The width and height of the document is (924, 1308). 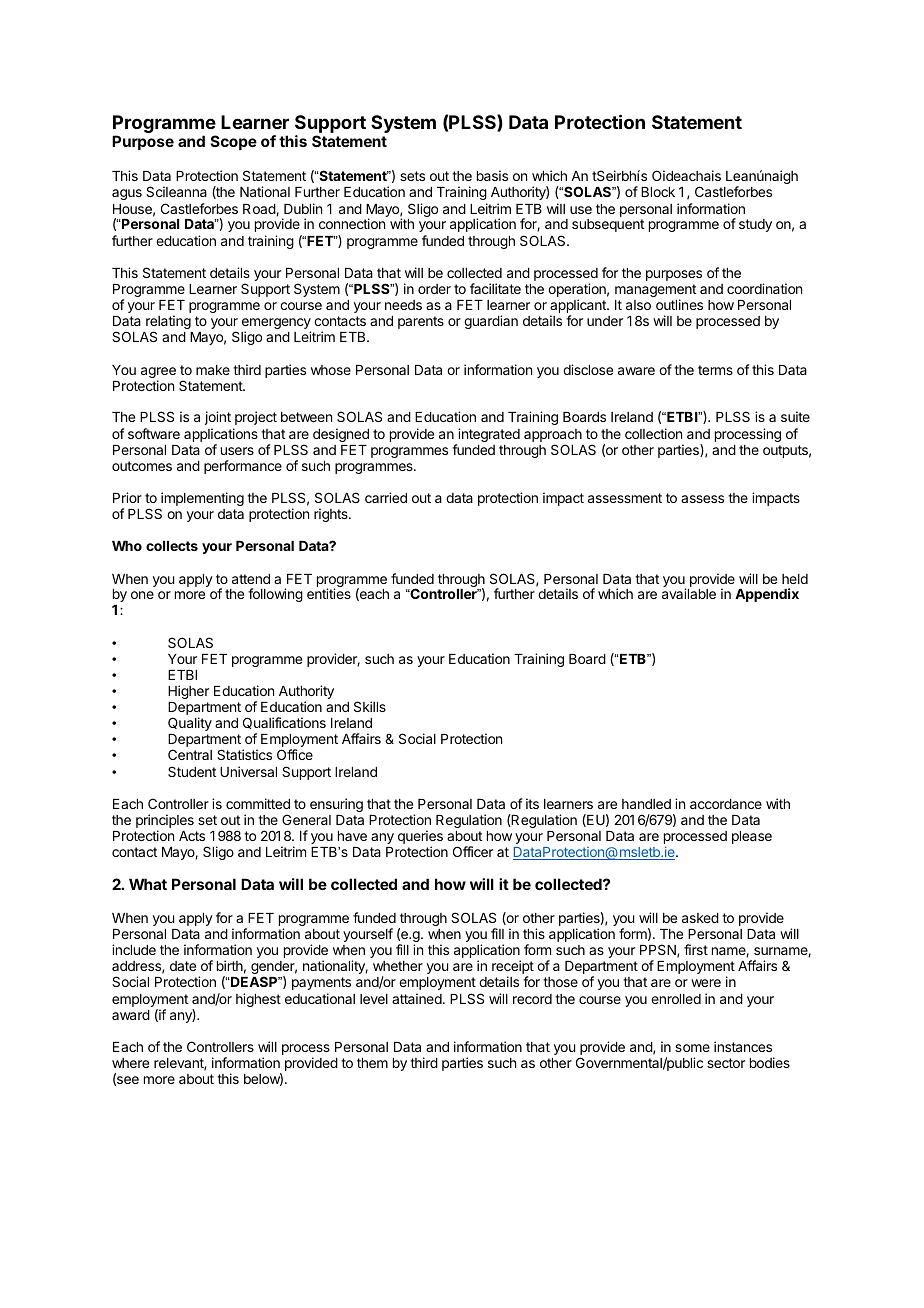 I want to click on basis, so click(x=492, y=175).
